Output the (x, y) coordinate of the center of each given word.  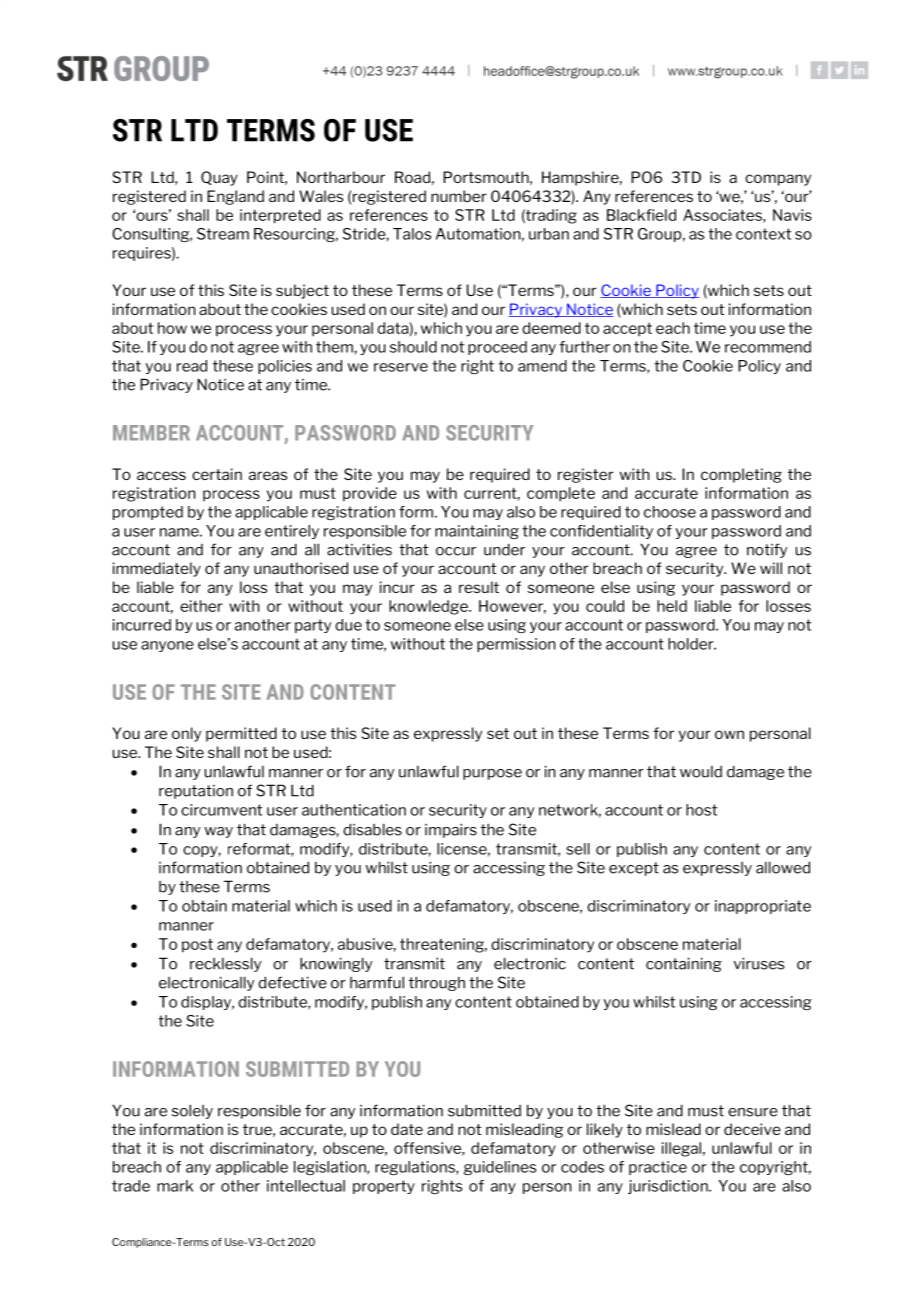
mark (175, 1186)
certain (217, 474)
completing (741, 475)
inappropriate (763, 907)
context (763, 234)
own (729, 734)
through (437, 983)
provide (370, 494)
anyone (167, 646)
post (197, 946)
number (459, 196)
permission (516, 645)
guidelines (500, 1168)
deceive (752, 1129)
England (235, 197)
